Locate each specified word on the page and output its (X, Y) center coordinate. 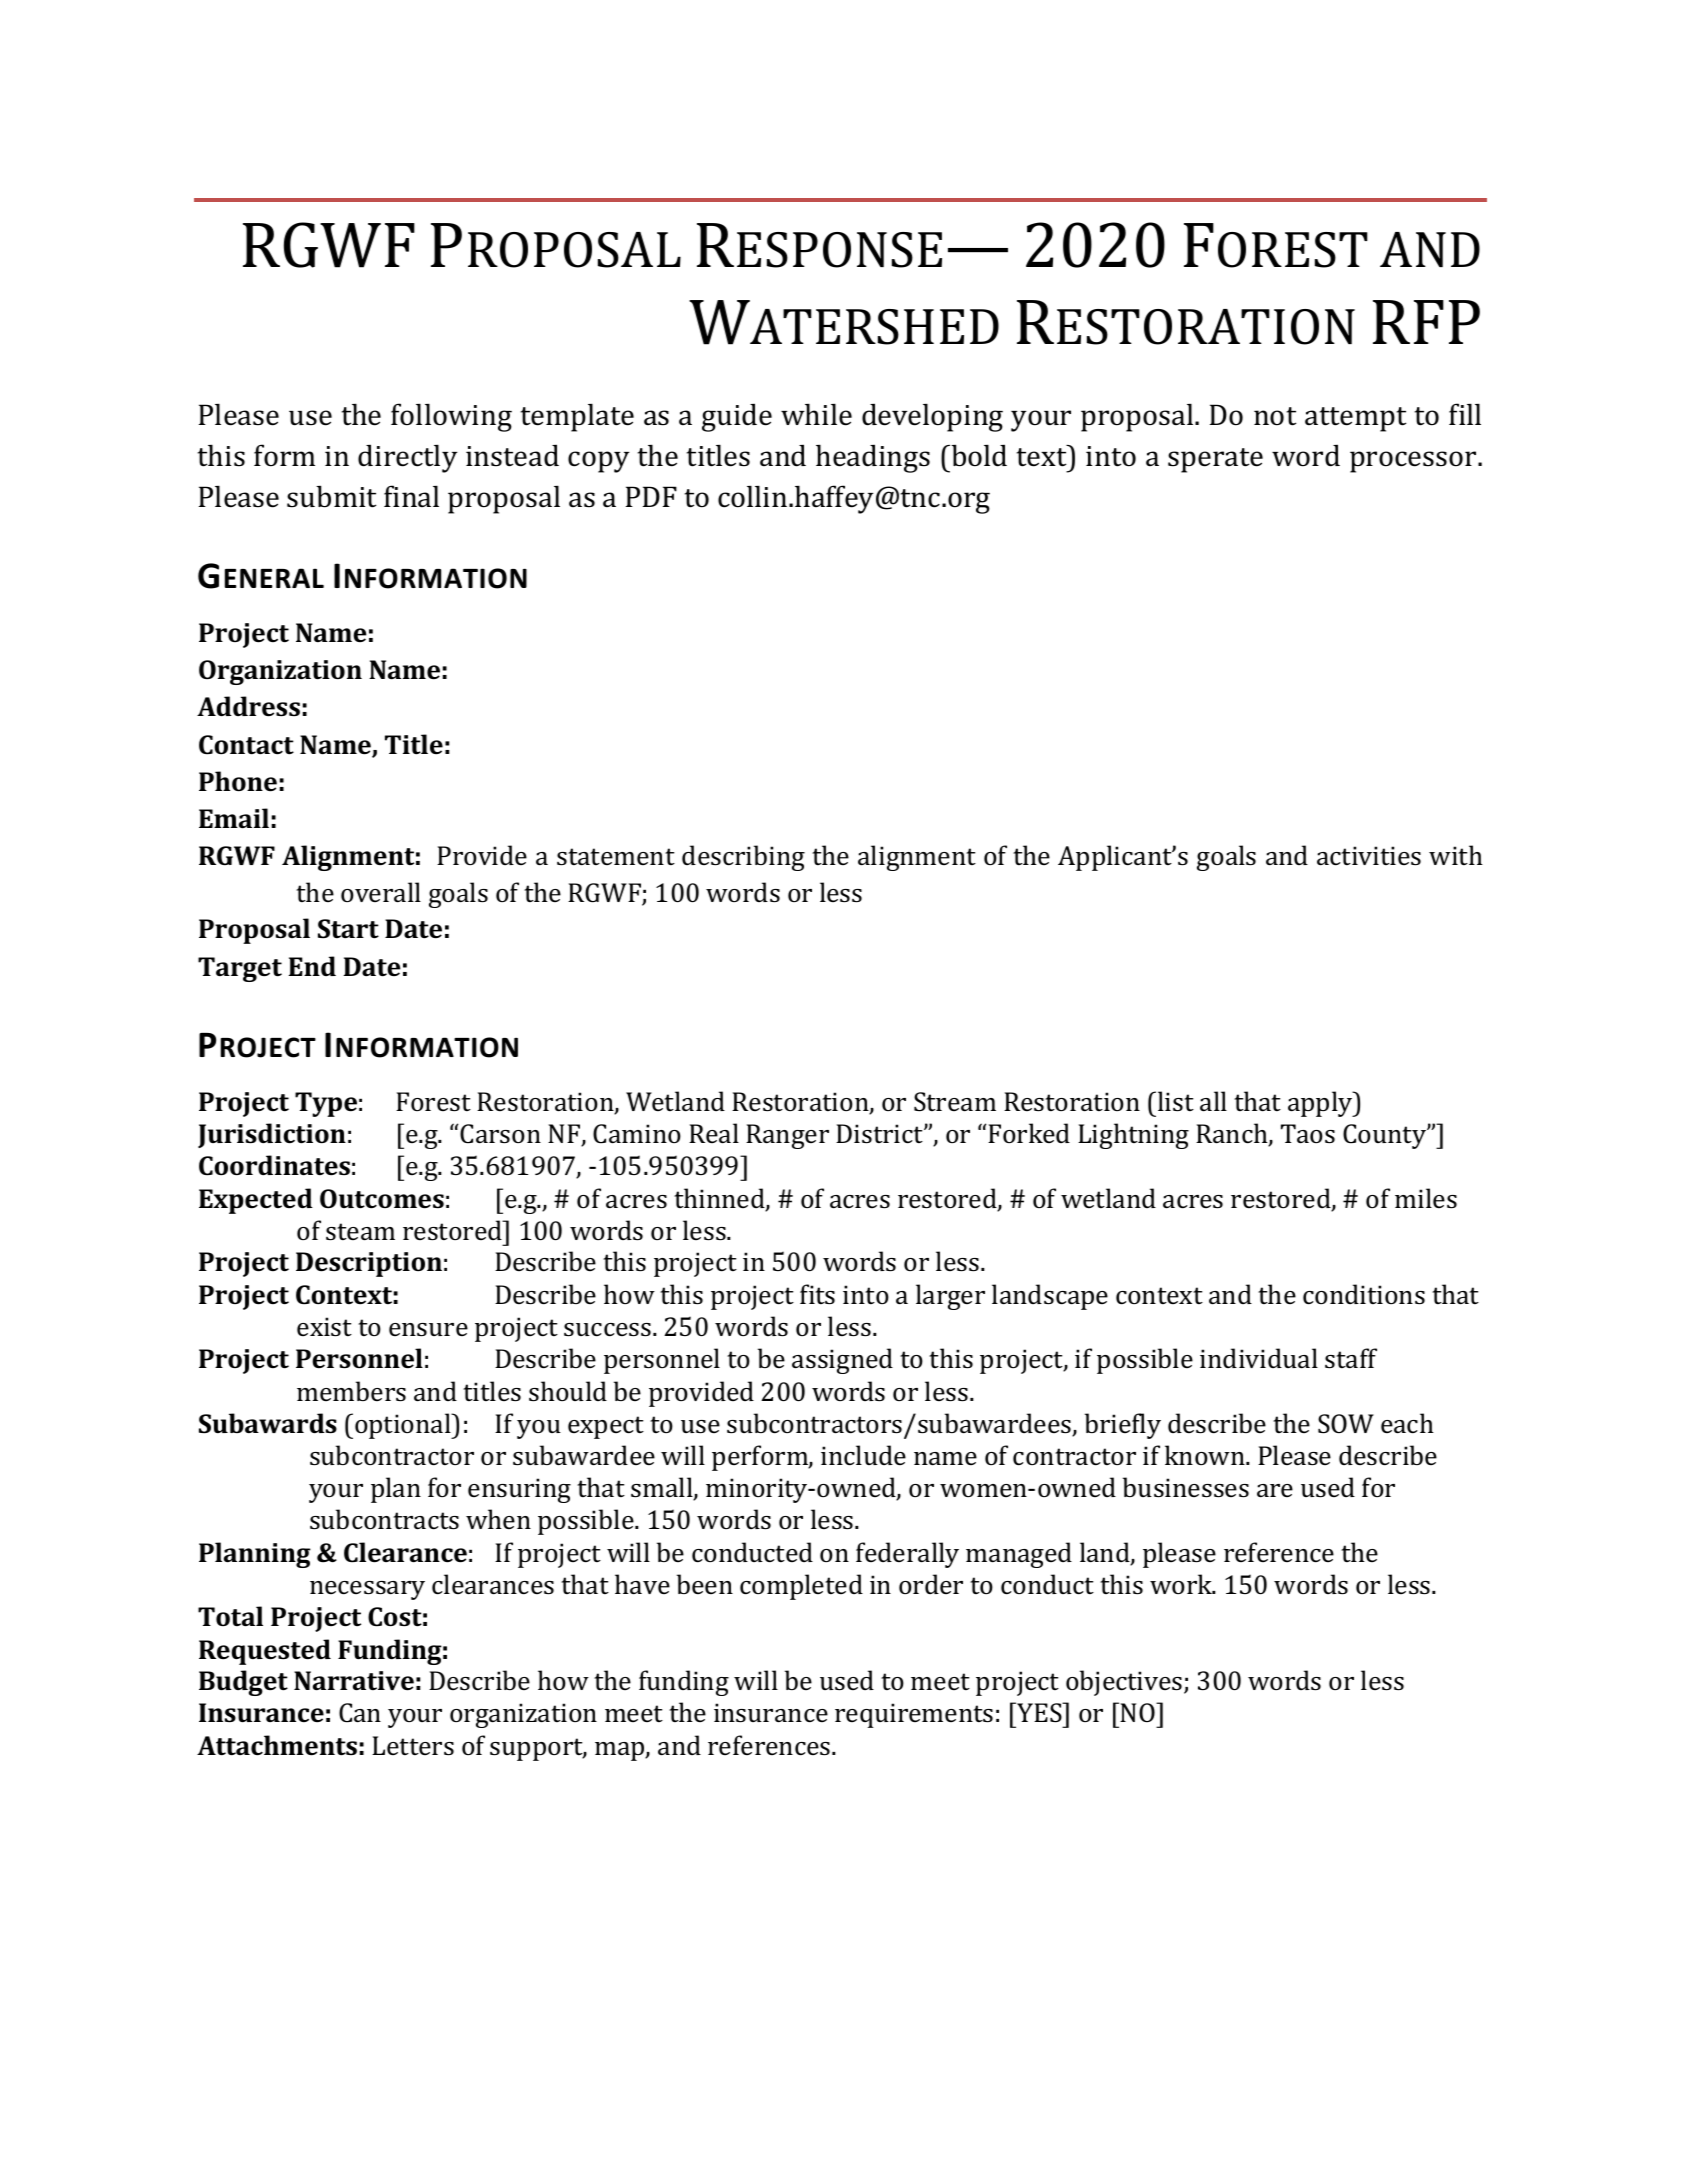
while (816, 414)
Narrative (354, 1681)
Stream (955, 1102)
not (1275, 416)
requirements (914, 1715)
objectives (1125, 1683)
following (451, 417)
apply (1321, 1104)
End (312, 966)
